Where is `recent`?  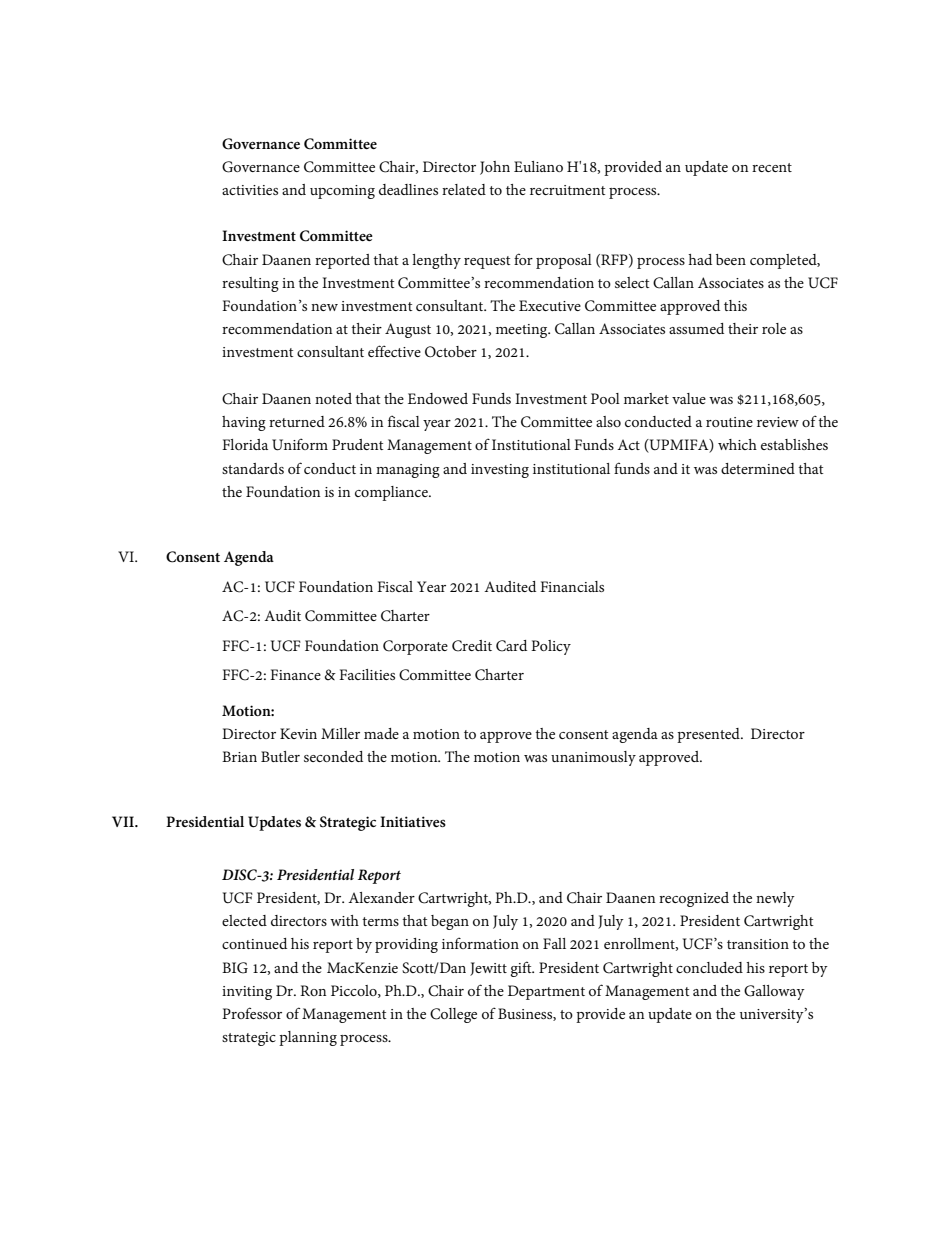
recent is located at coordinates (772, 167).
